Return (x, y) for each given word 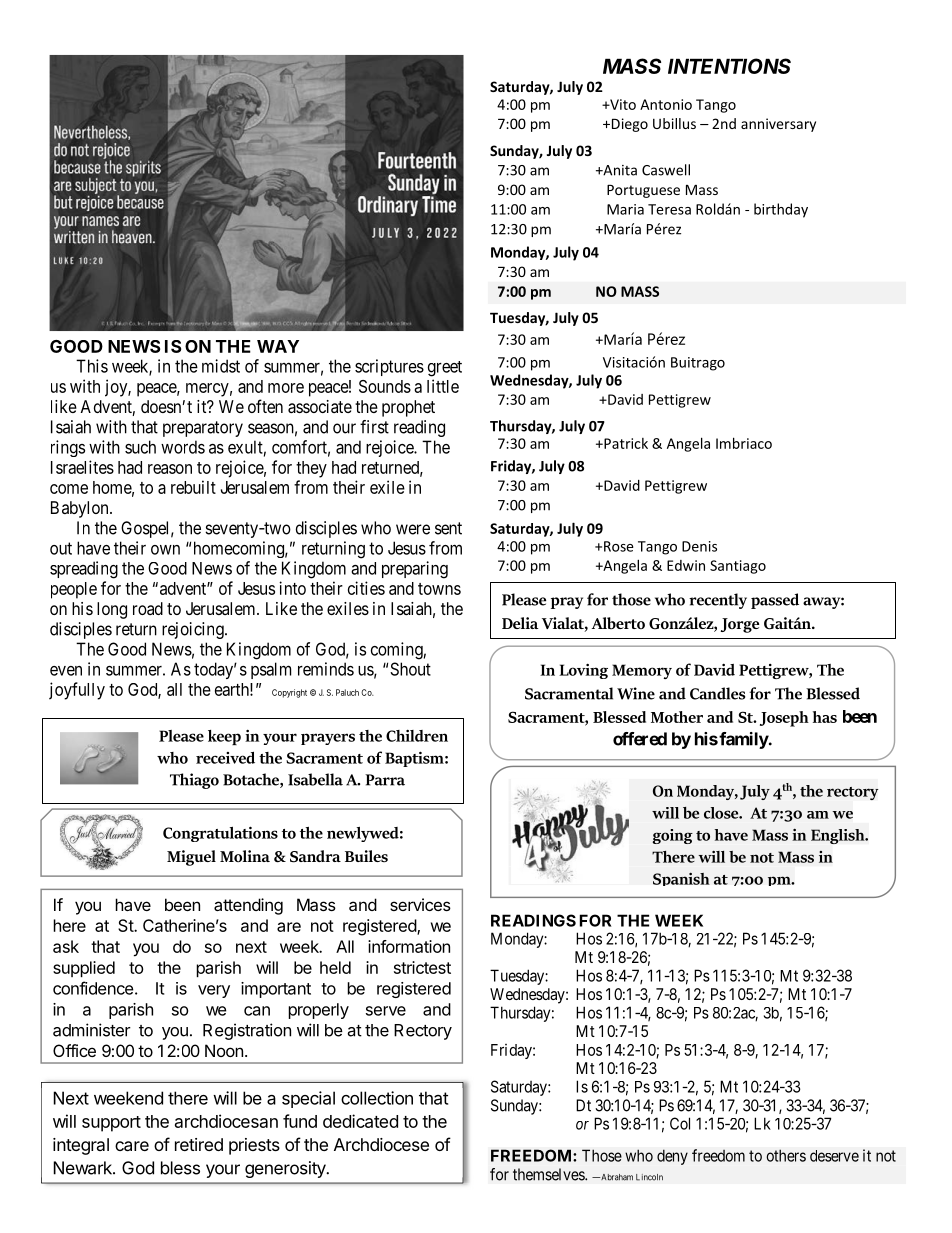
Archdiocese (381, 1144)
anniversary (778, 125)
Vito (622, 104)
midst (221, 366)
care (132, 1146)
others (786, 1155)
